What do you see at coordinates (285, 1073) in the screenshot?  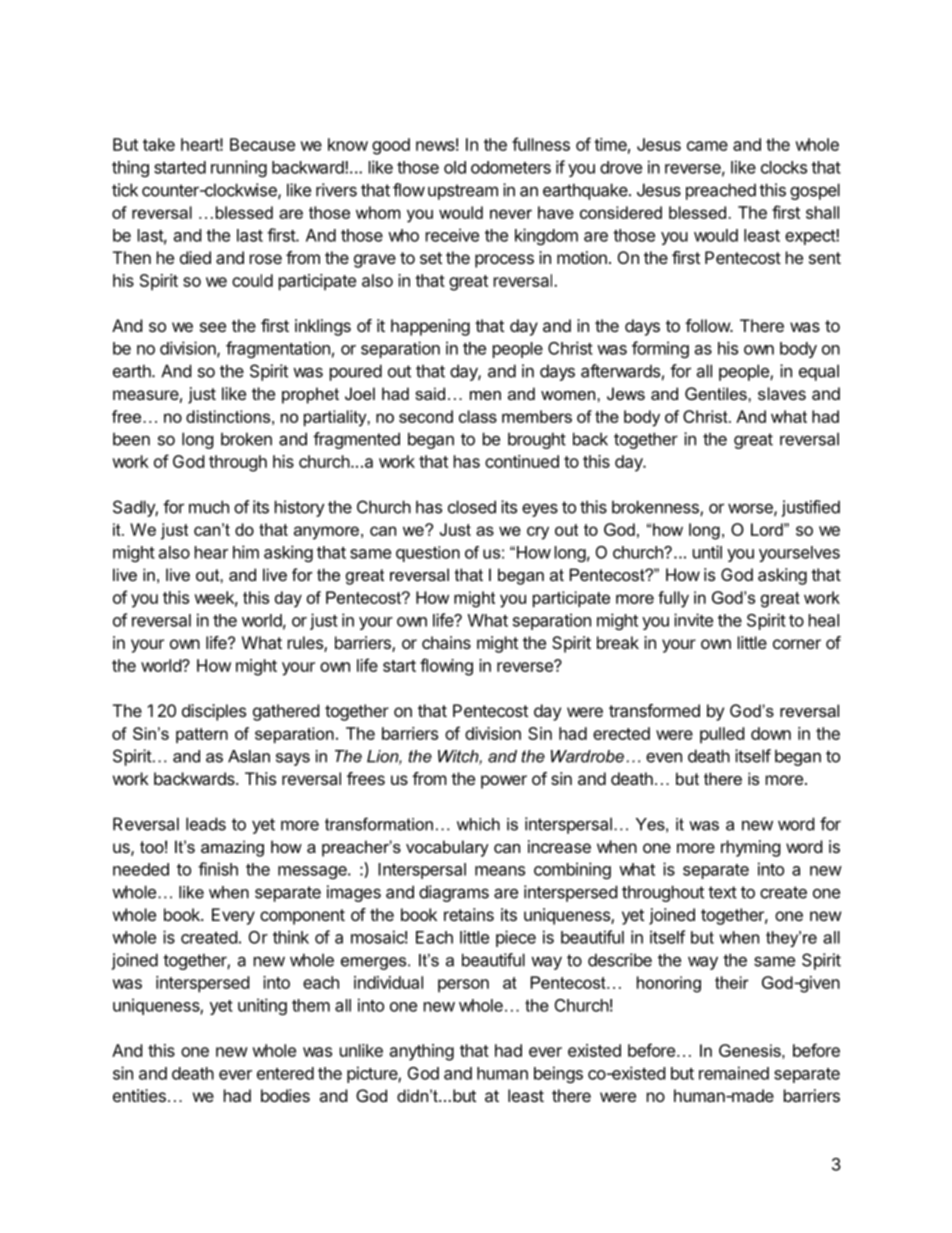 I see `entered` at bounding box center [285, 1073].
